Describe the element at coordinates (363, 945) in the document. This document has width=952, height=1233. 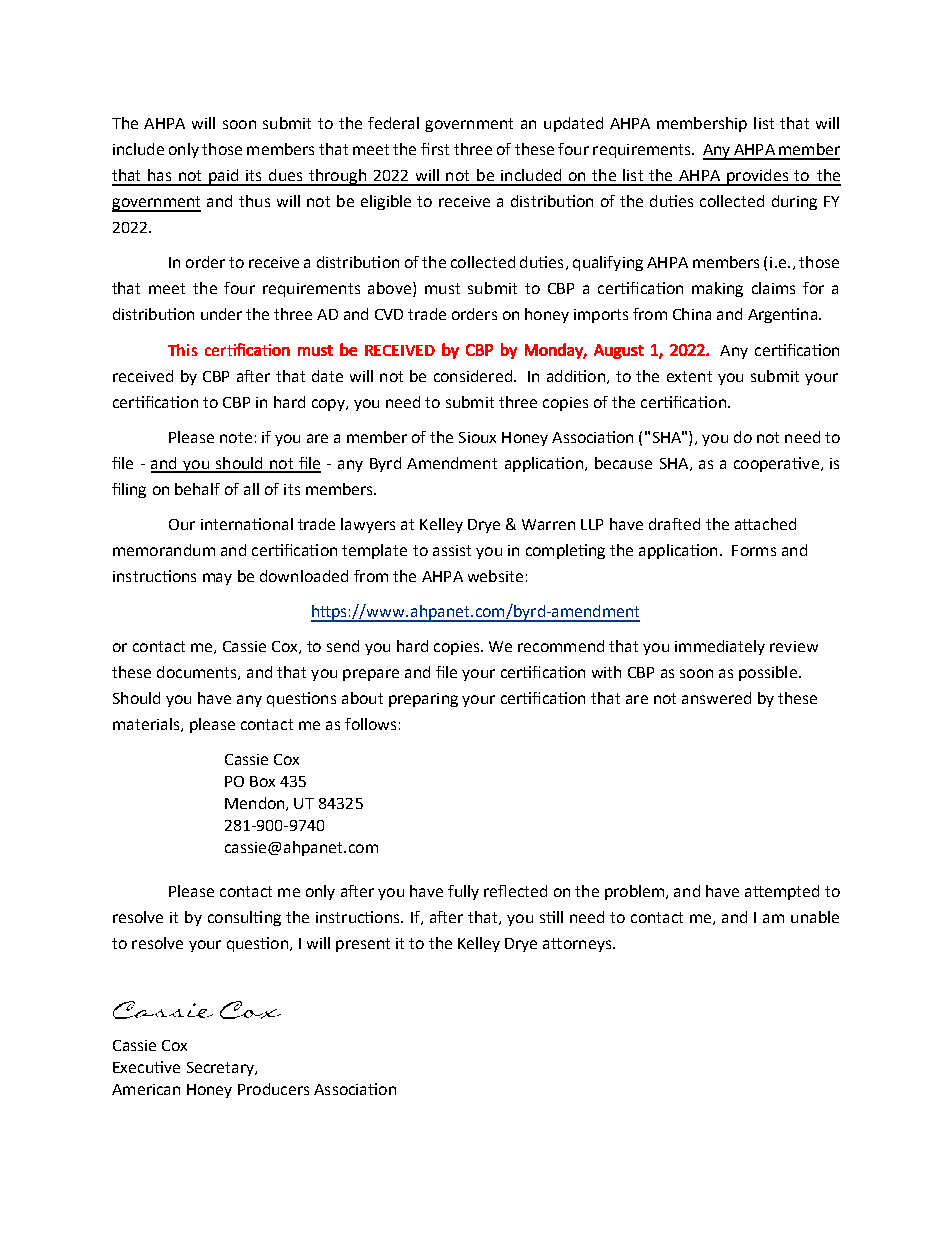
I see `present` at that location.
